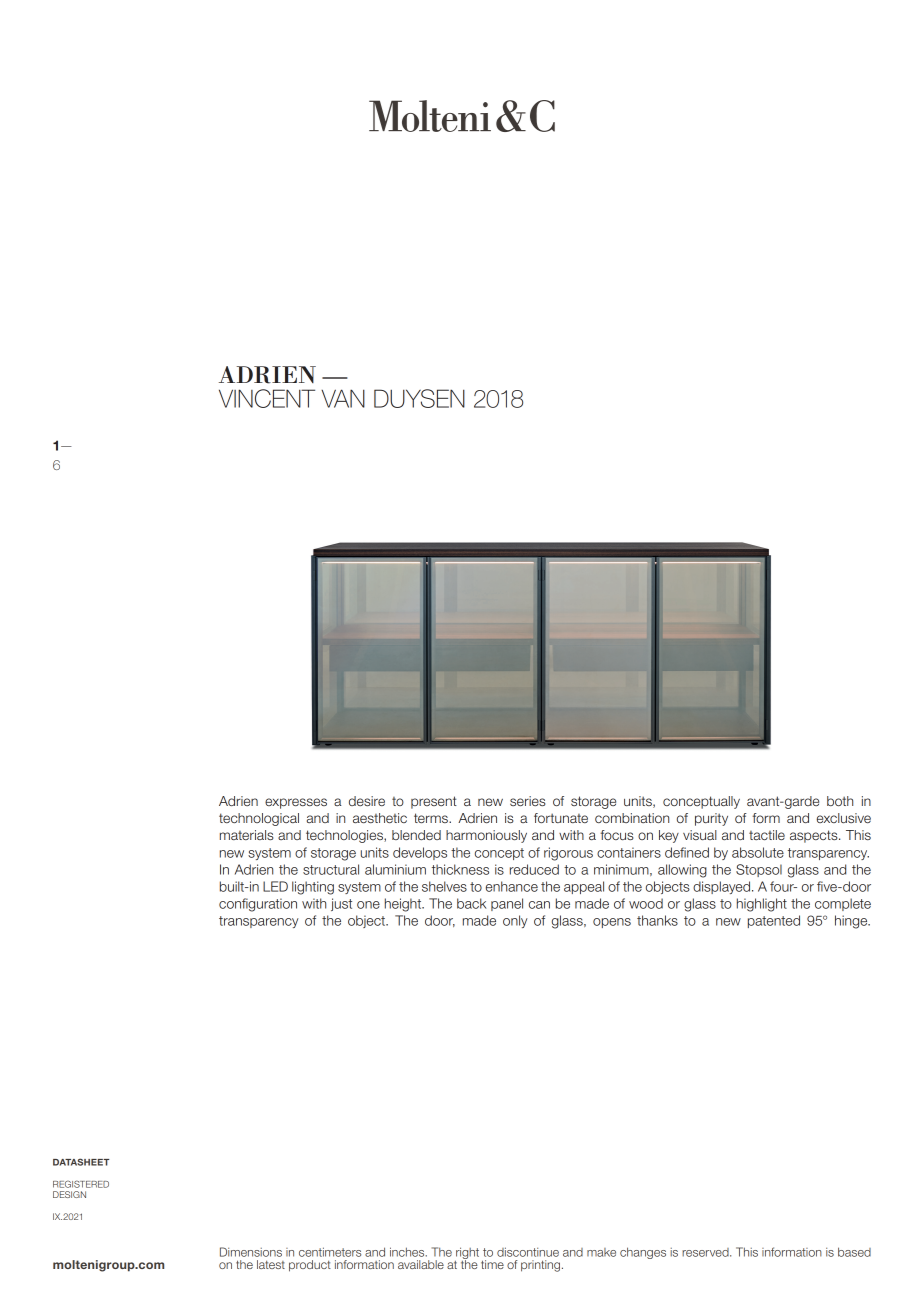 The width and height of the image is (924, 1308). Describe the element at coordinates (706, 1252) in the image. I see `reserved` at that location.
